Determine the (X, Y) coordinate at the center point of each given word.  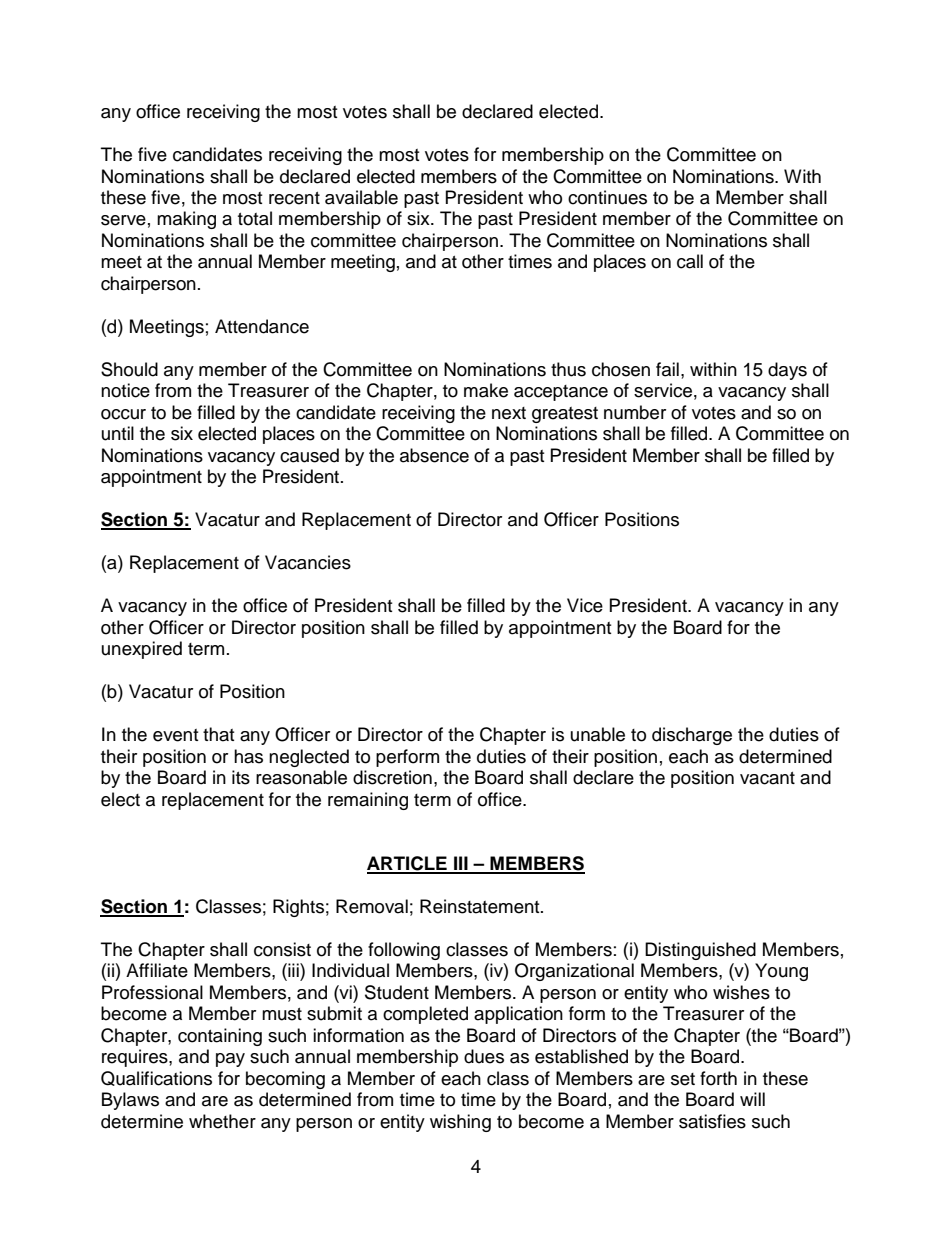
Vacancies (308, 562)
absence (434, 455)
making (186, 220)
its (241, 777)
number (635, 412)
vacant (767, 778)
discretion (392, 777)
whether (222, 1121)
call (690, 261)
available (361, 197)
